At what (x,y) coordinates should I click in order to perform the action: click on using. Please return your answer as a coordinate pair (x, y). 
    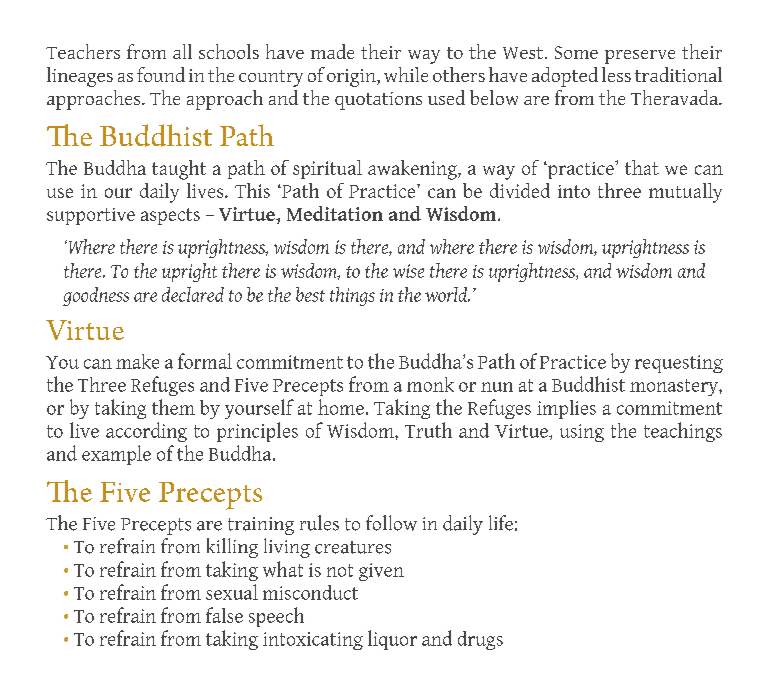
    Looking at the image, I should click on (582, 433).
